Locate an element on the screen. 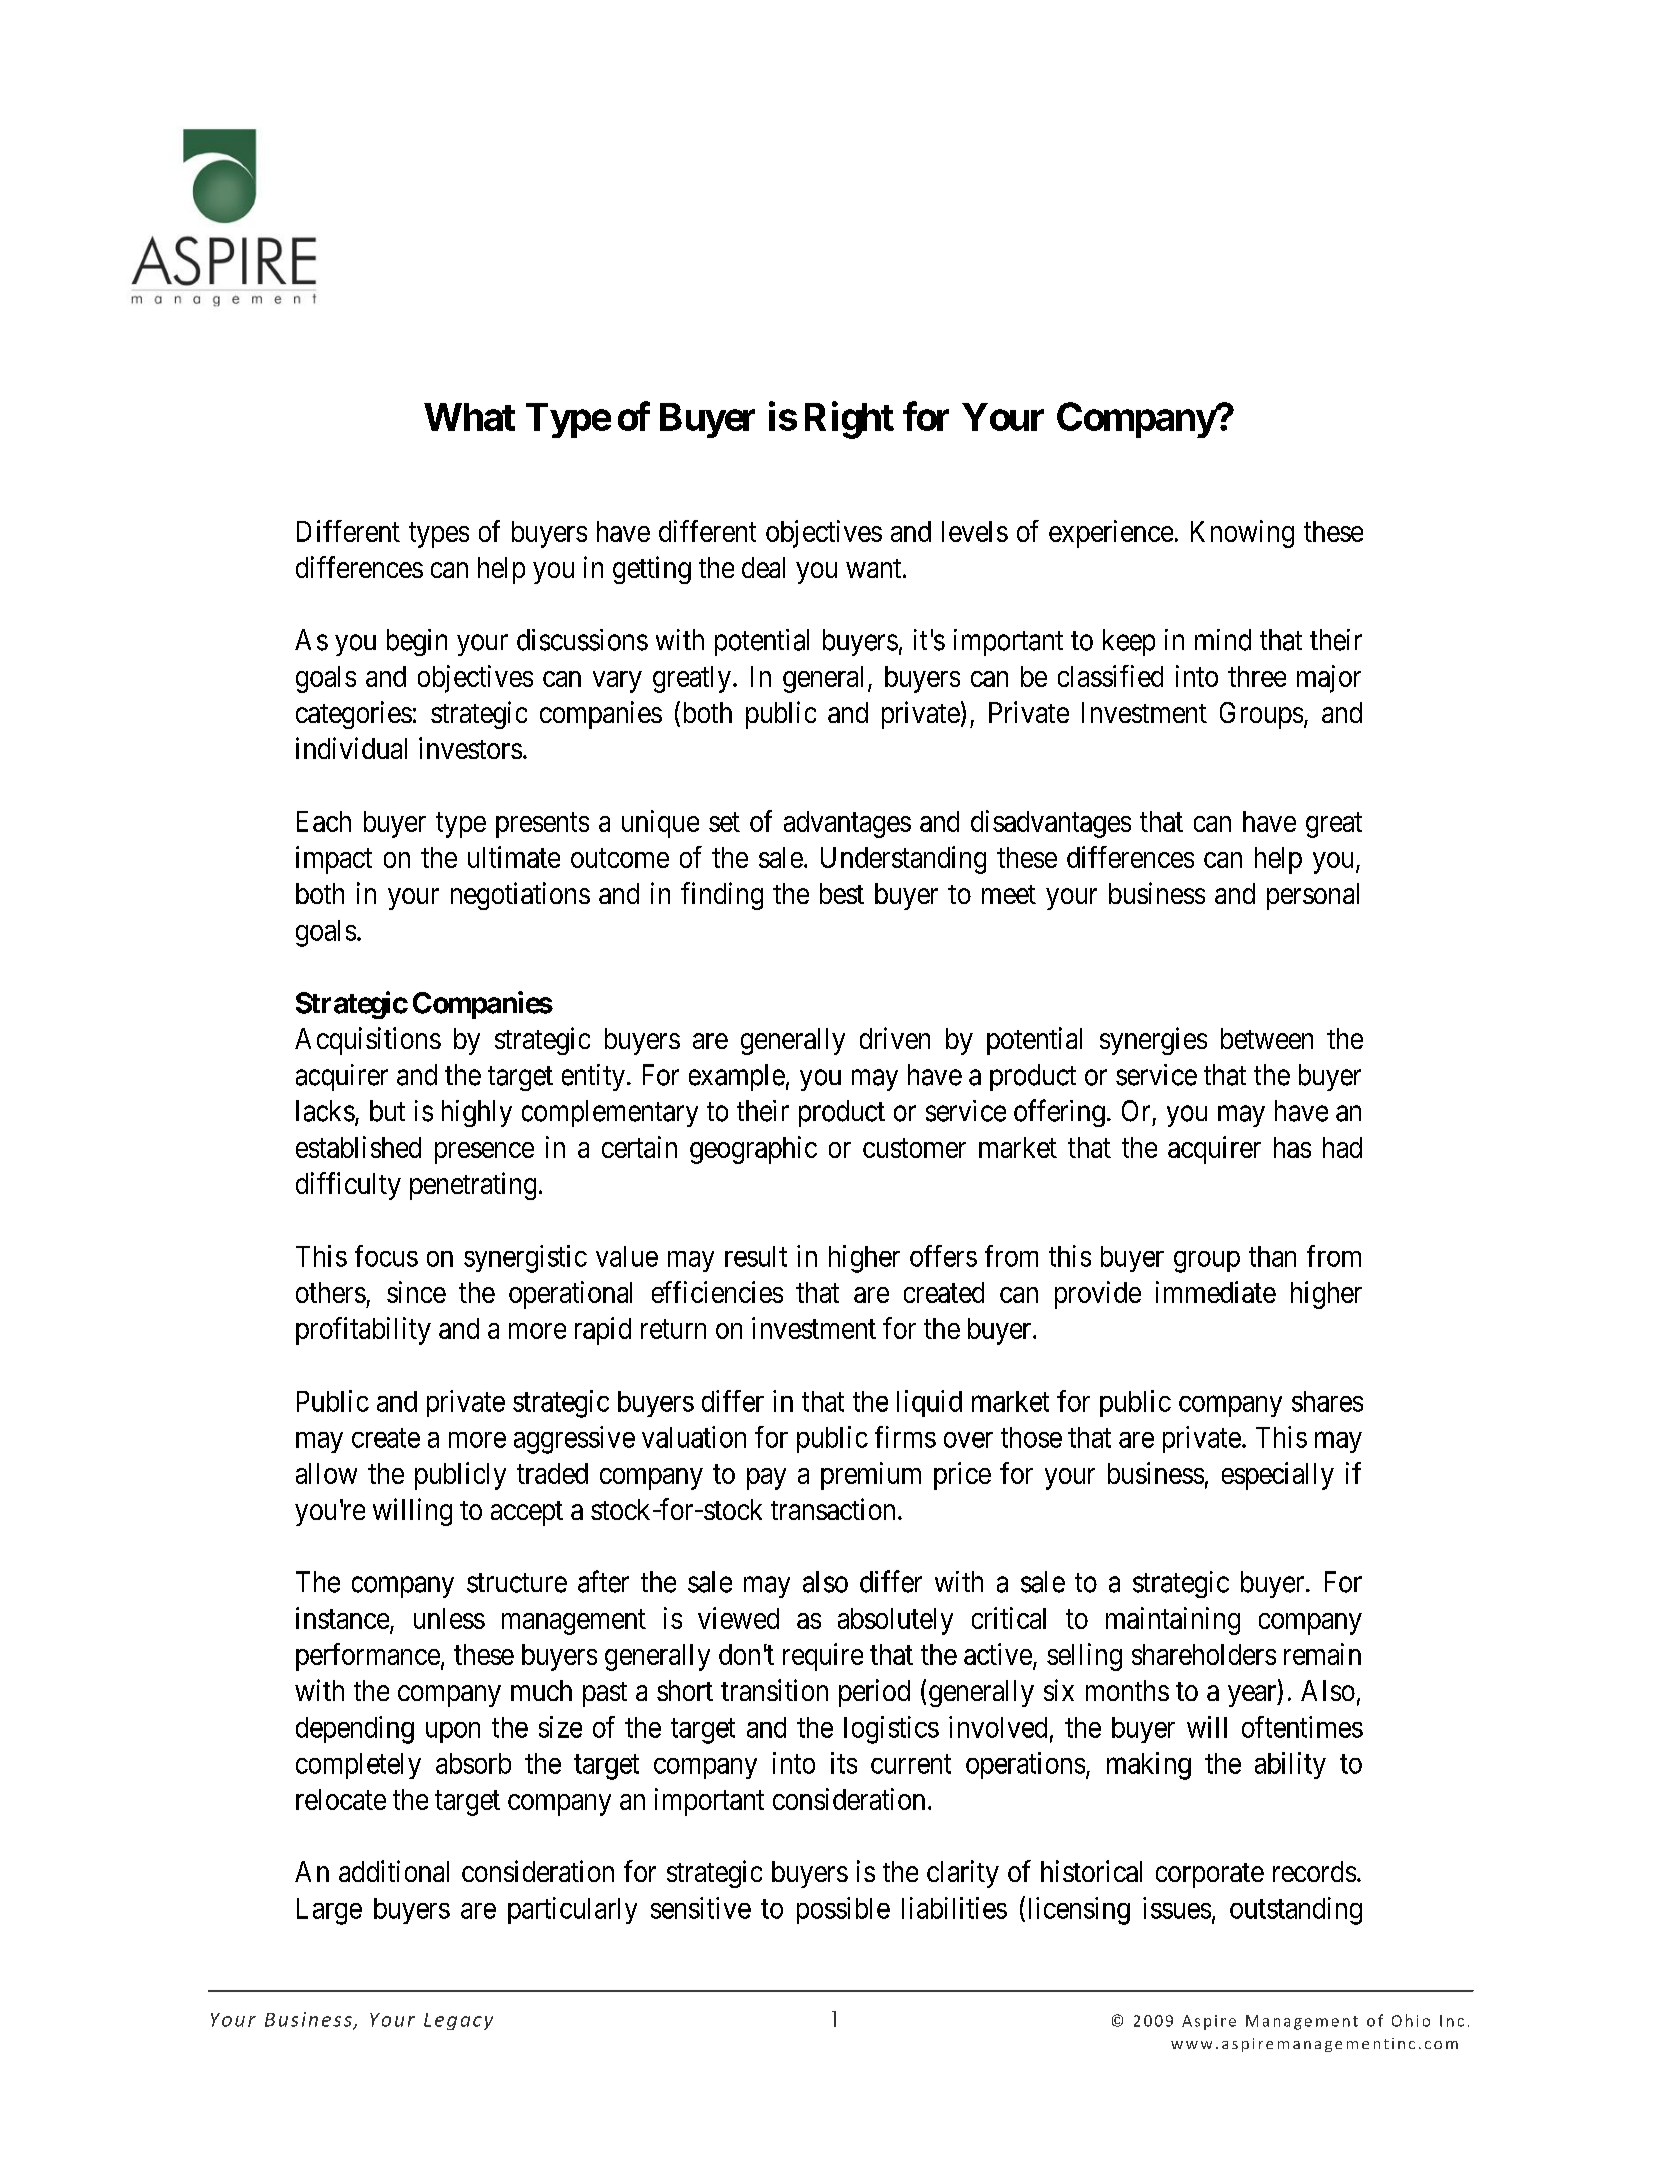  issues is located at coordinates (1177, 1908).
